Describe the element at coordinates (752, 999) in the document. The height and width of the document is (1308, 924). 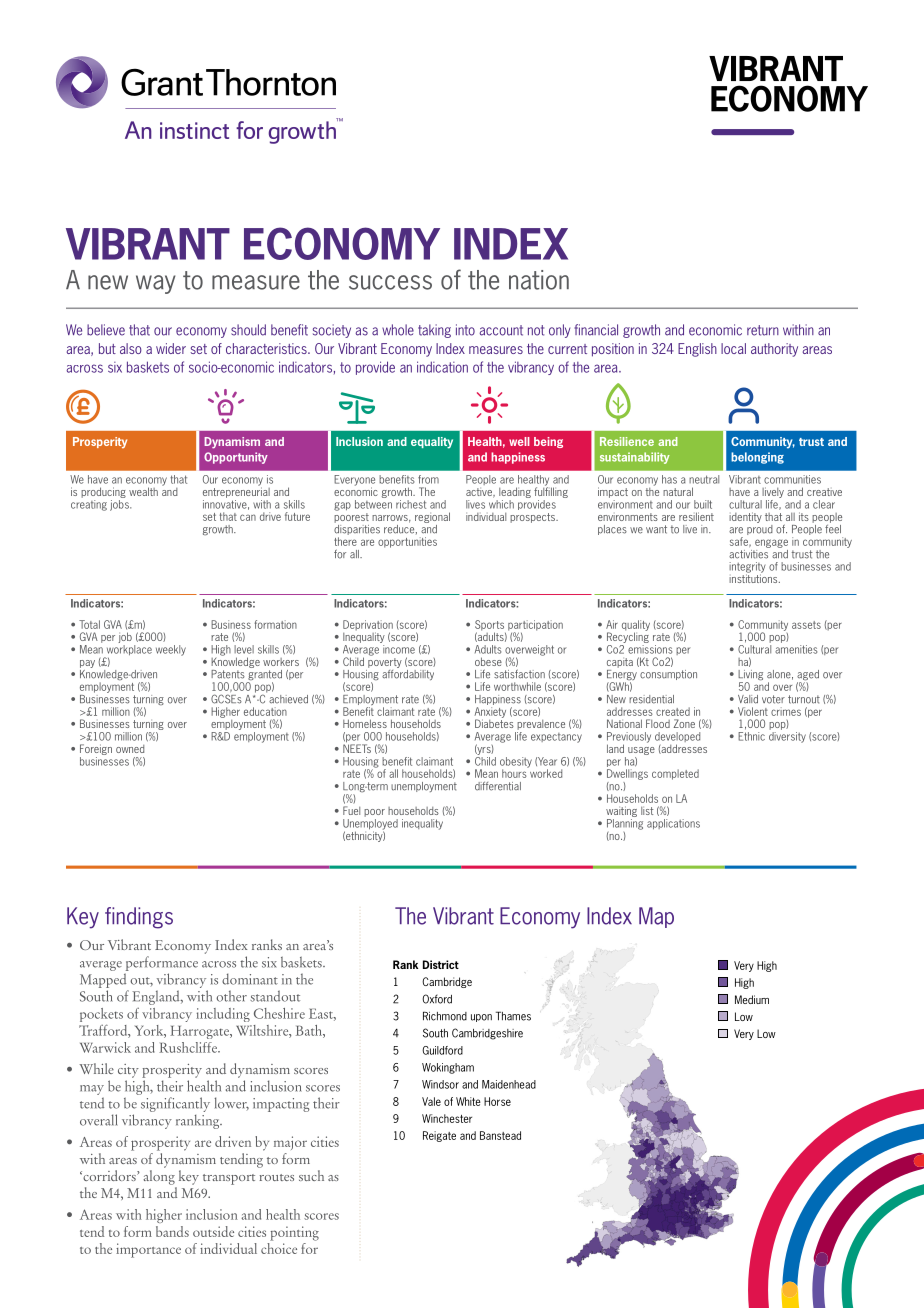
I see `Medium` at that location.
